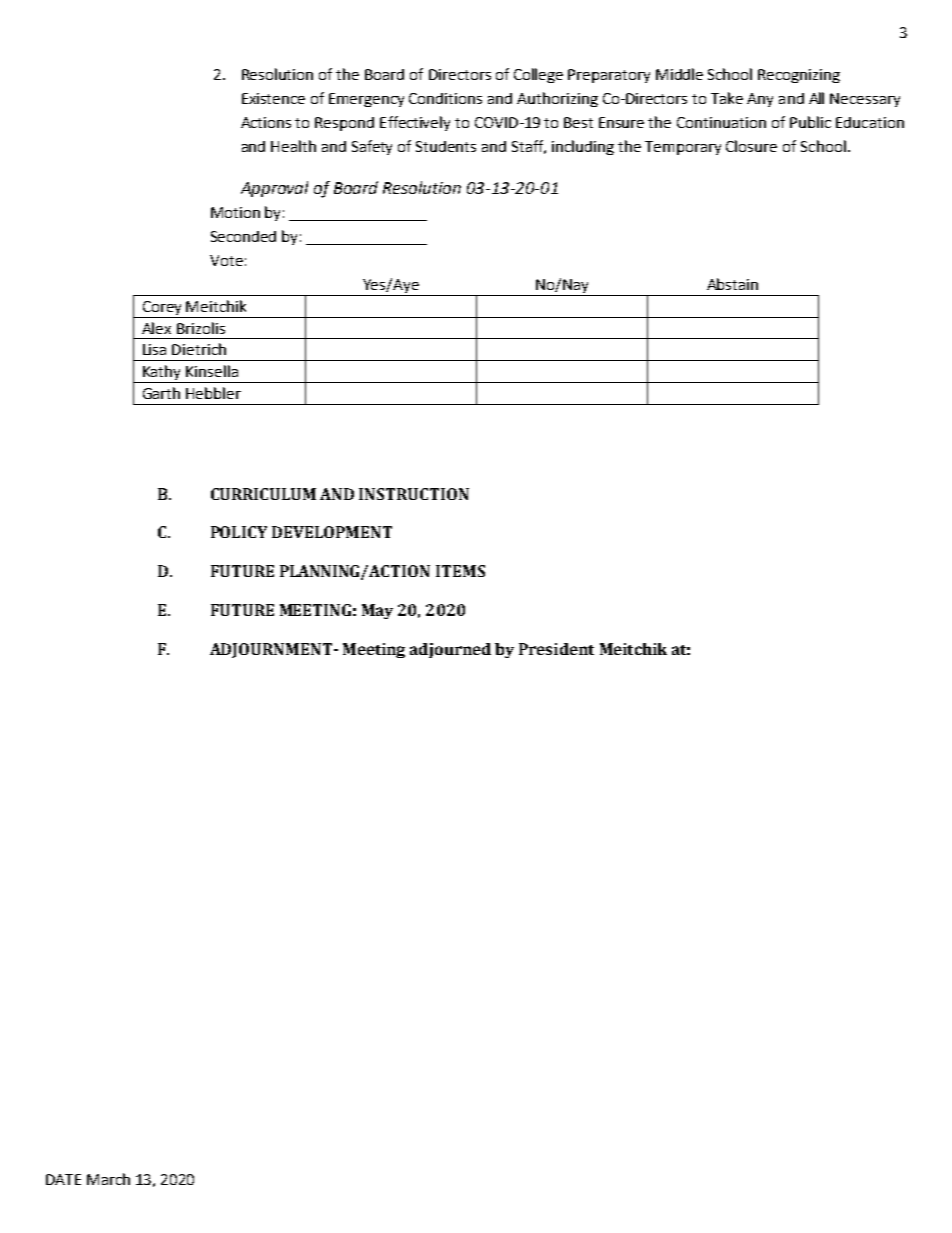 This page has width=952, height=1233. I want to click on Existence, so click(273, 98).
